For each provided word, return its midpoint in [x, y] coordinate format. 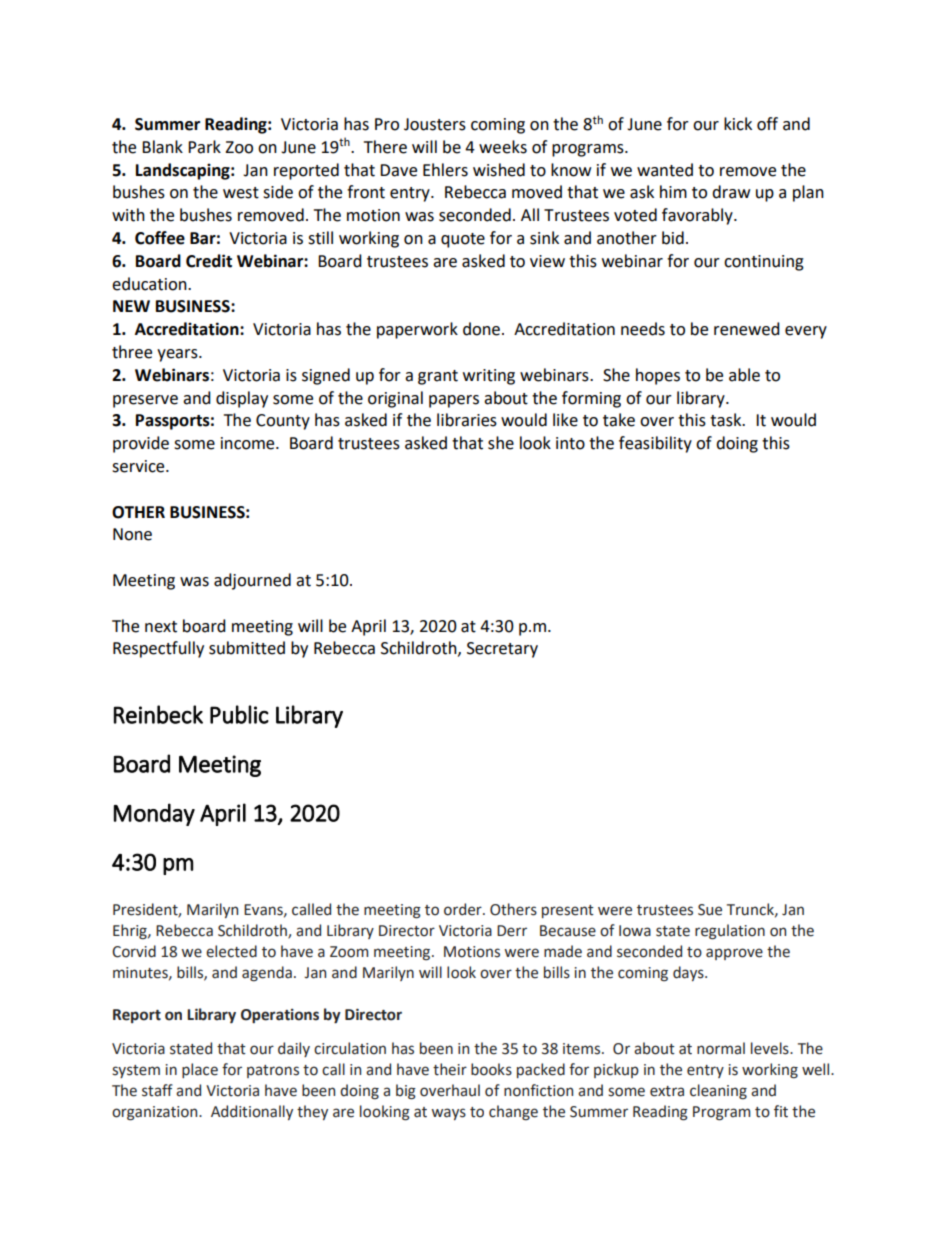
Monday [154, 814]
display [242, 399]
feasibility [655, 444]
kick [738, 124]
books [491, 1069]
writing [489, 377]
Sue [710, 910]
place [200, 1070]
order [464, 909]
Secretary [502, 650]
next [161, 627]
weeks [503, 147]
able [744, 375]
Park [204, 147]
